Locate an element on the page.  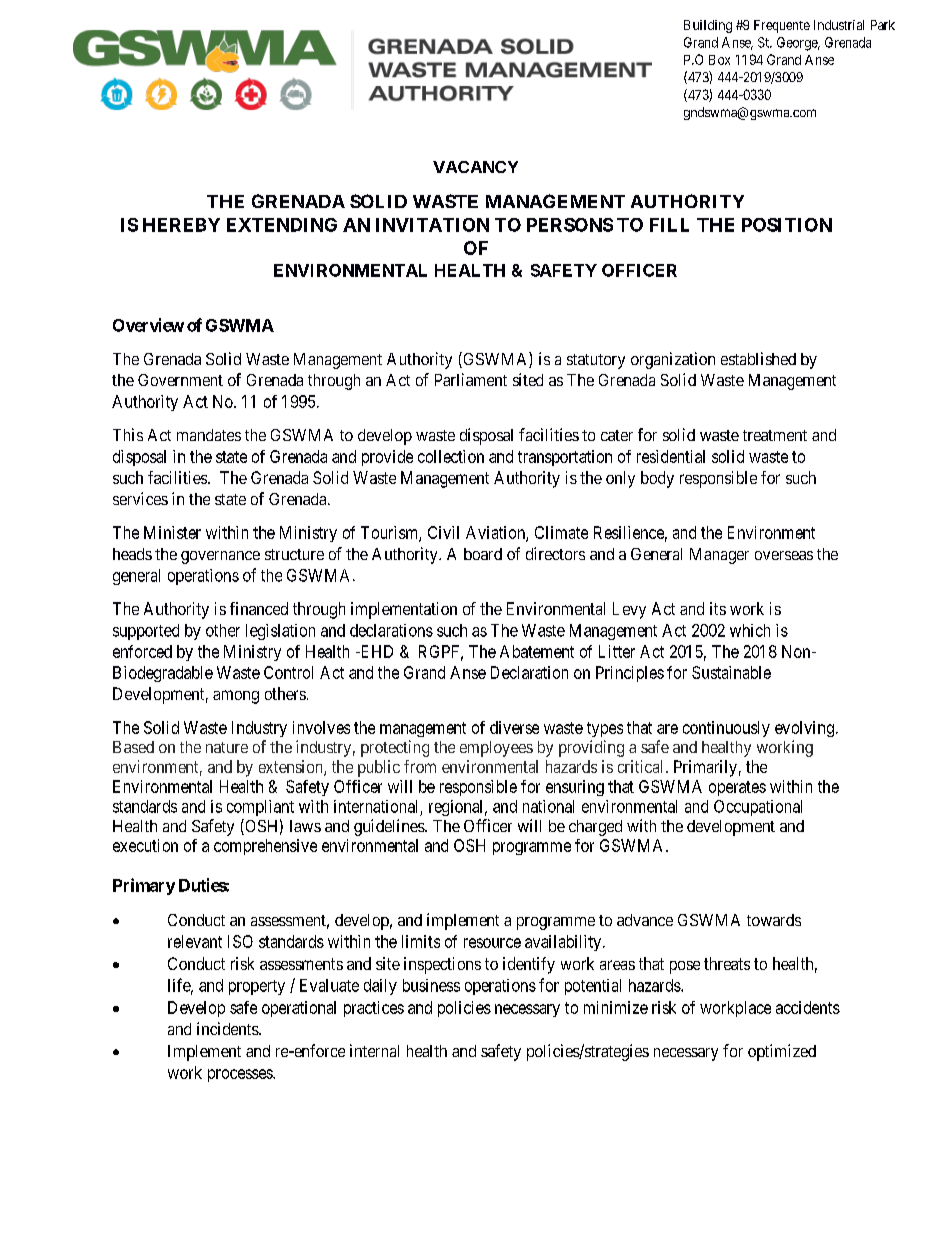
incidents is located at coordinates (228, 1028).
